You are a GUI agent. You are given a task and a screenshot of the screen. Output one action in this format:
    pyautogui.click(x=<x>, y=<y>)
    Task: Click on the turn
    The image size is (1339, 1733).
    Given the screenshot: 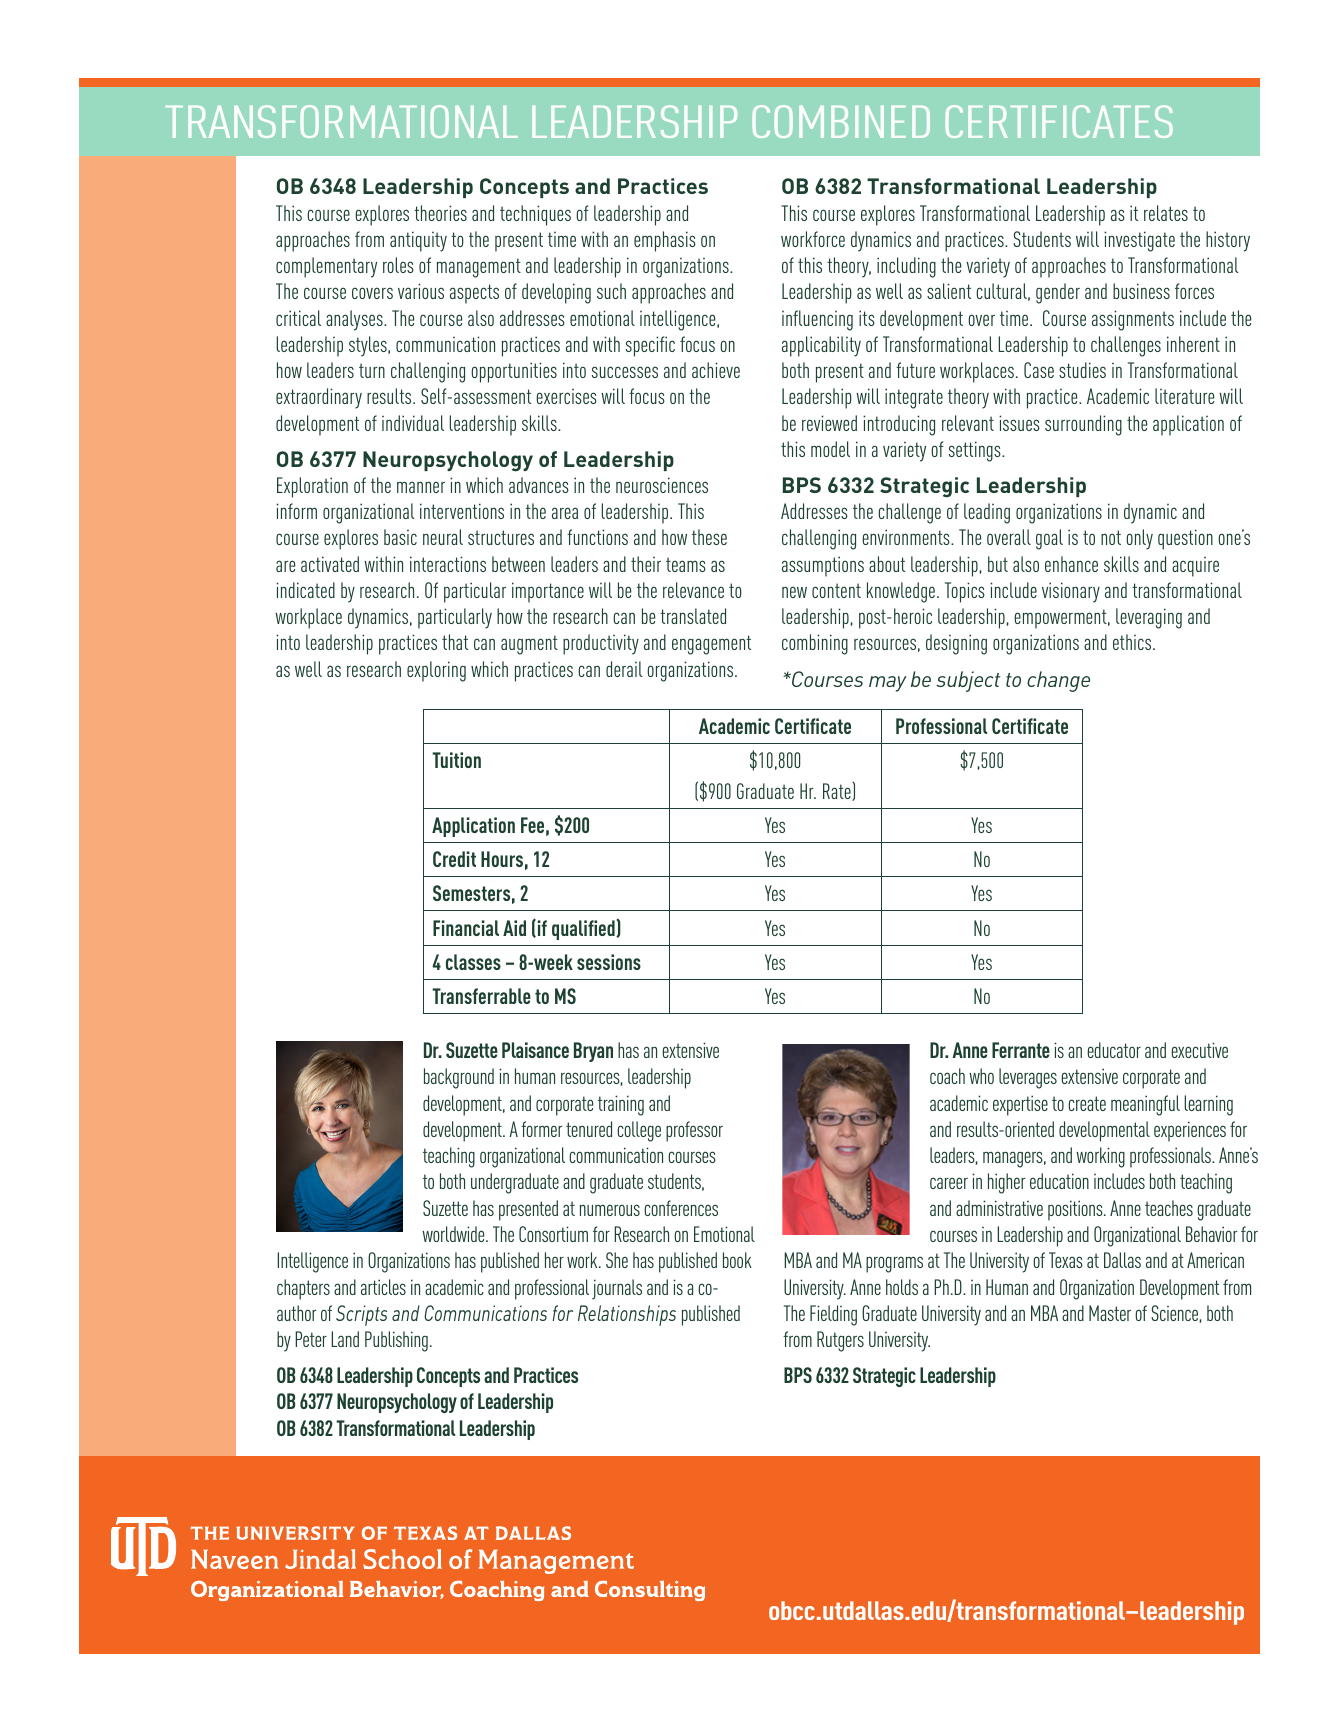 What is the action you would take?
    pyautogui.click(x=372, y=370)
